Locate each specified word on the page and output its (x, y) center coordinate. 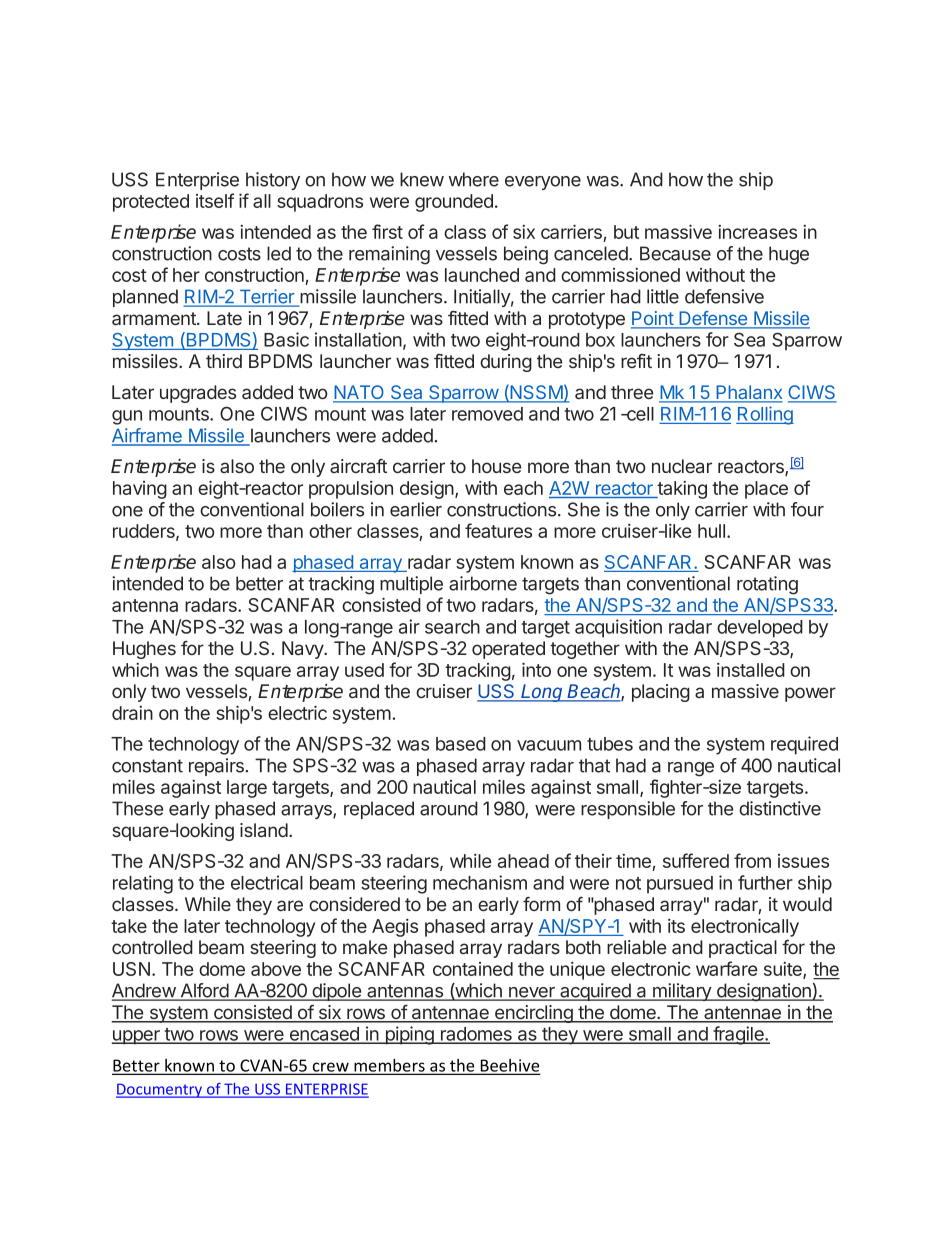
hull (711, 531)
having (140, 490)
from (752, 860)
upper (136, 1037)
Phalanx (748, 393)
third (224, 361)
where (474, 179)
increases (757, 232)
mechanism (480, 882)
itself (215, 200)
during (506, 363)
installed (751, 670)
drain (132, 713)
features (498, 530)
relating (143, 884)
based (461, 744)
